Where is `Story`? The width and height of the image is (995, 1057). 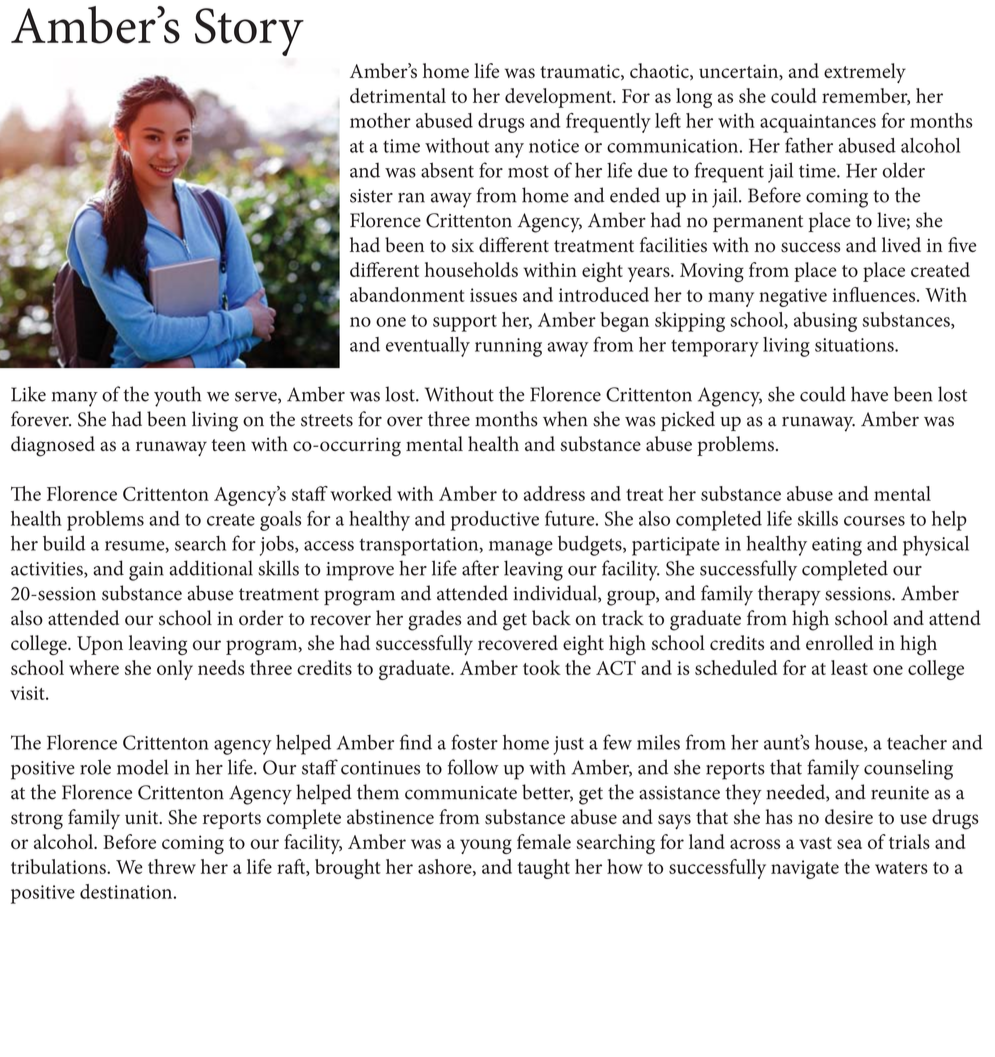
Story is located at coordinates (249, 32).
